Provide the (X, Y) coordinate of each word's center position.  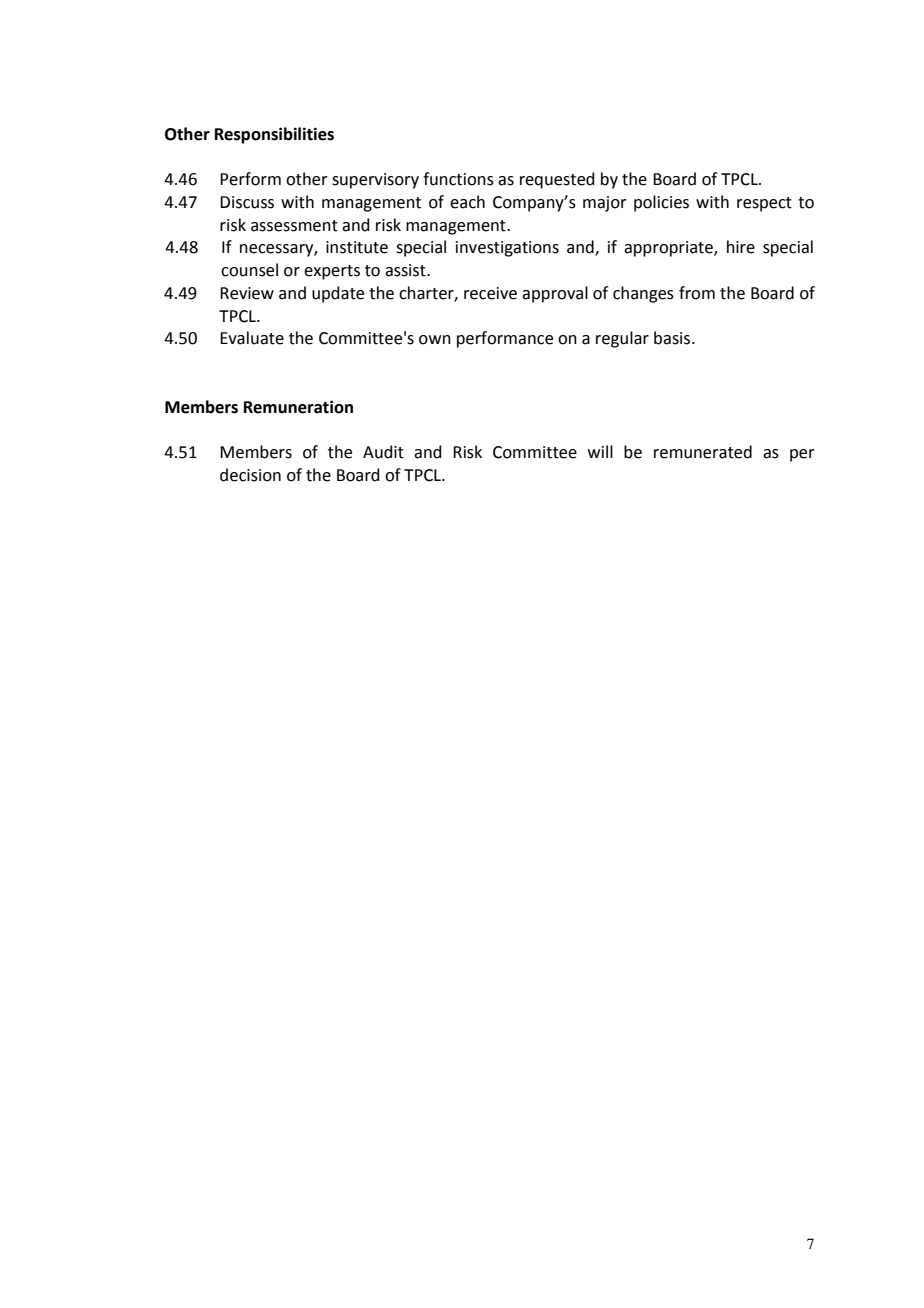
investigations (507, 249)
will (600, 451)
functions (458, 179)
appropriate (669, 249)
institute (357, 247)
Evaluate (252, 338)
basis (673, 338)
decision (250, 475)
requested (557, 180)
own (435, 340)
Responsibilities (274, 135)
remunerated (703, 452)
